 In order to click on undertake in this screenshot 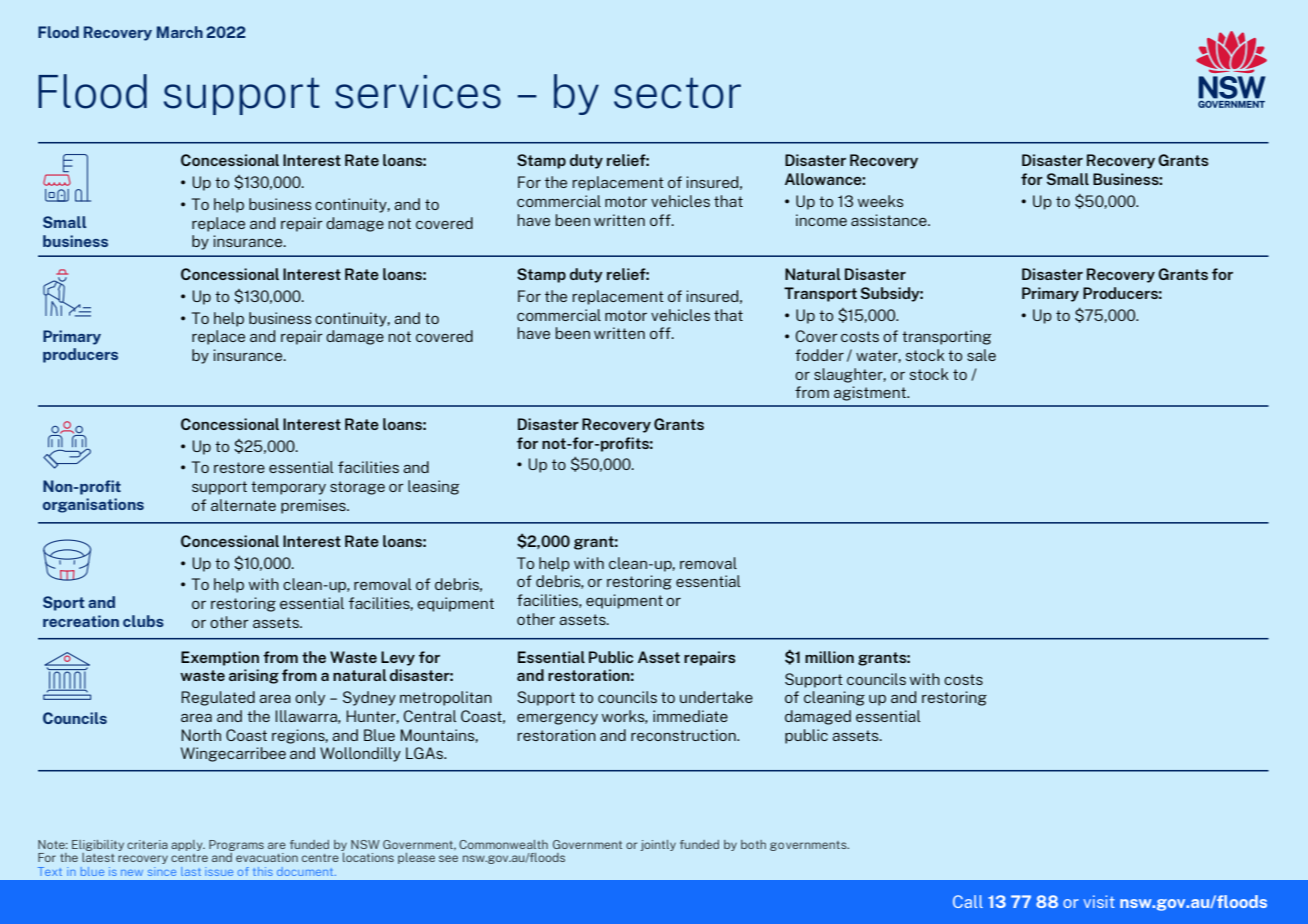, I will do `click(716, 697)`.
